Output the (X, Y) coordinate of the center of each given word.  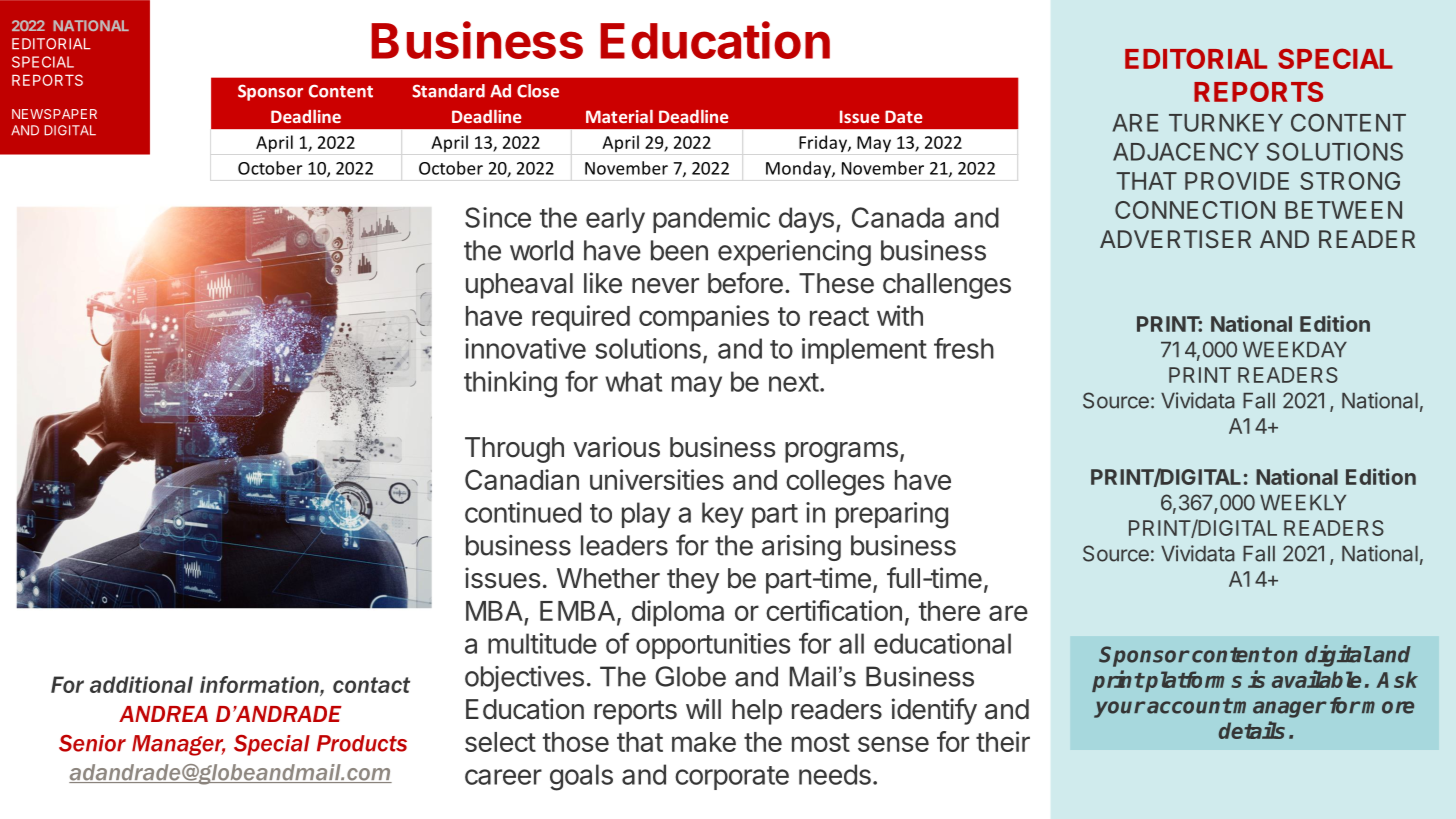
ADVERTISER (1175, 239)
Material (619, 116)
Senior (92, 743)
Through (514, 450)
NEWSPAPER (54, 114)
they (693, 581)
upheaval (519, 286)
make (704, 742)
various (616, 447)
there (949, 611)
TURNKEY (1226, 123)
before (745, 283)
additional (141, 684)
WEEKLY (1303, 502)
